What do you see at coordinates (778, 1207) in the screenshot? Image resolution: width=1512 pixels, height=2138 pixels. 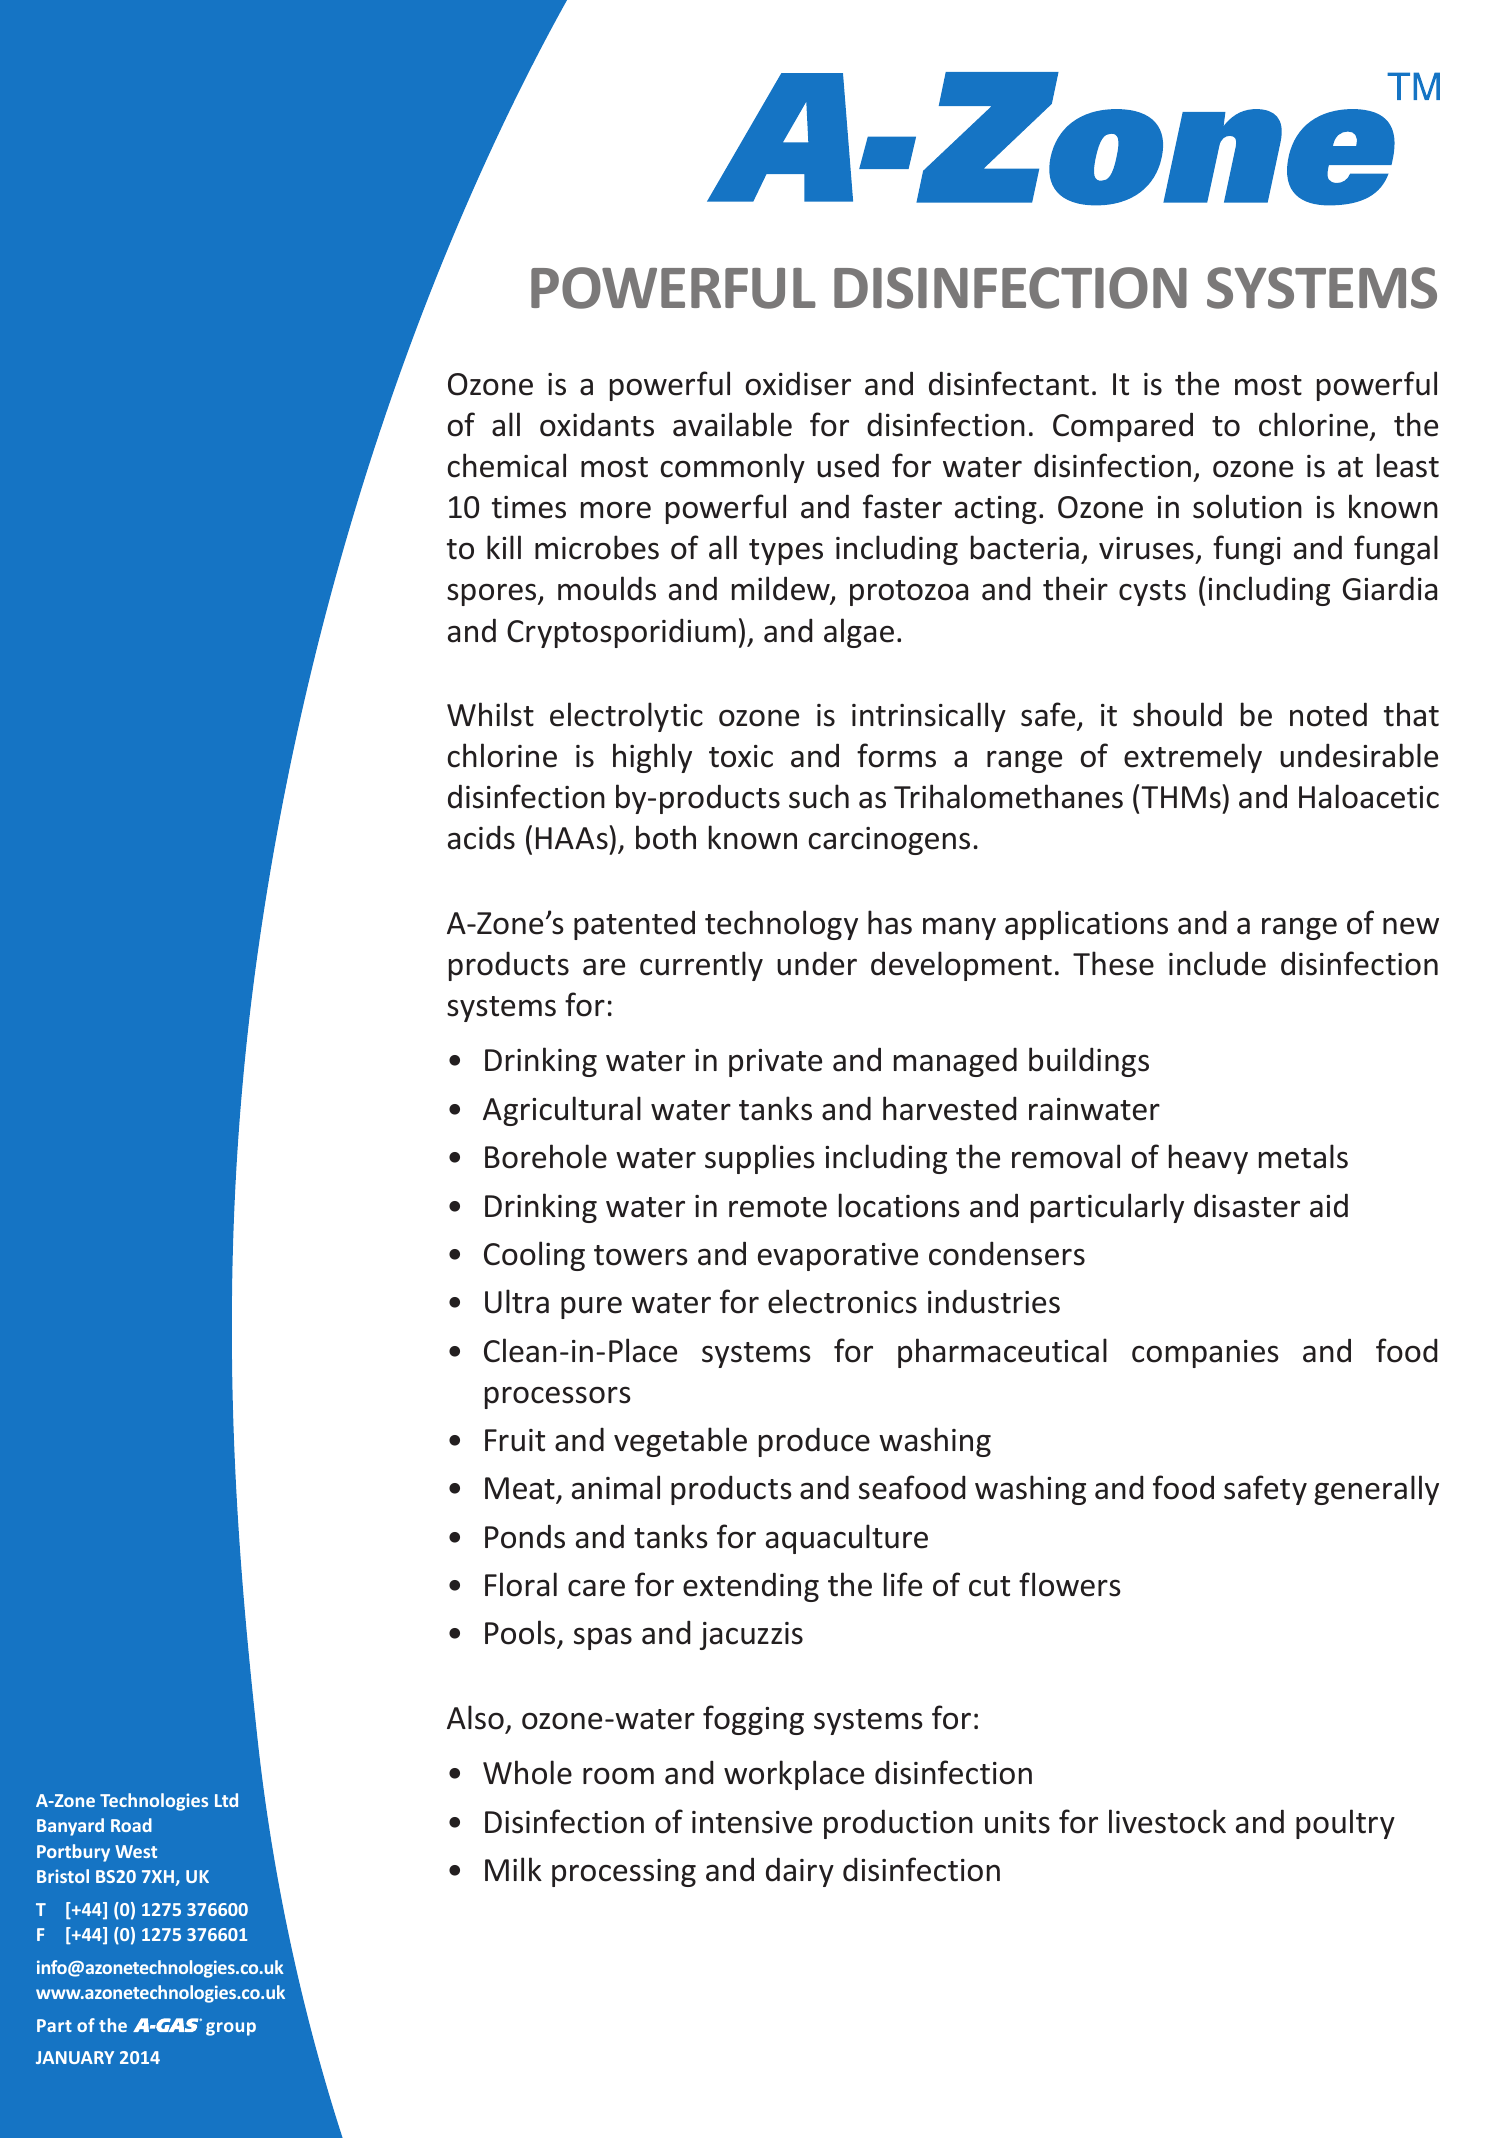 I see `remote` at bounding box center [778, 1207].
